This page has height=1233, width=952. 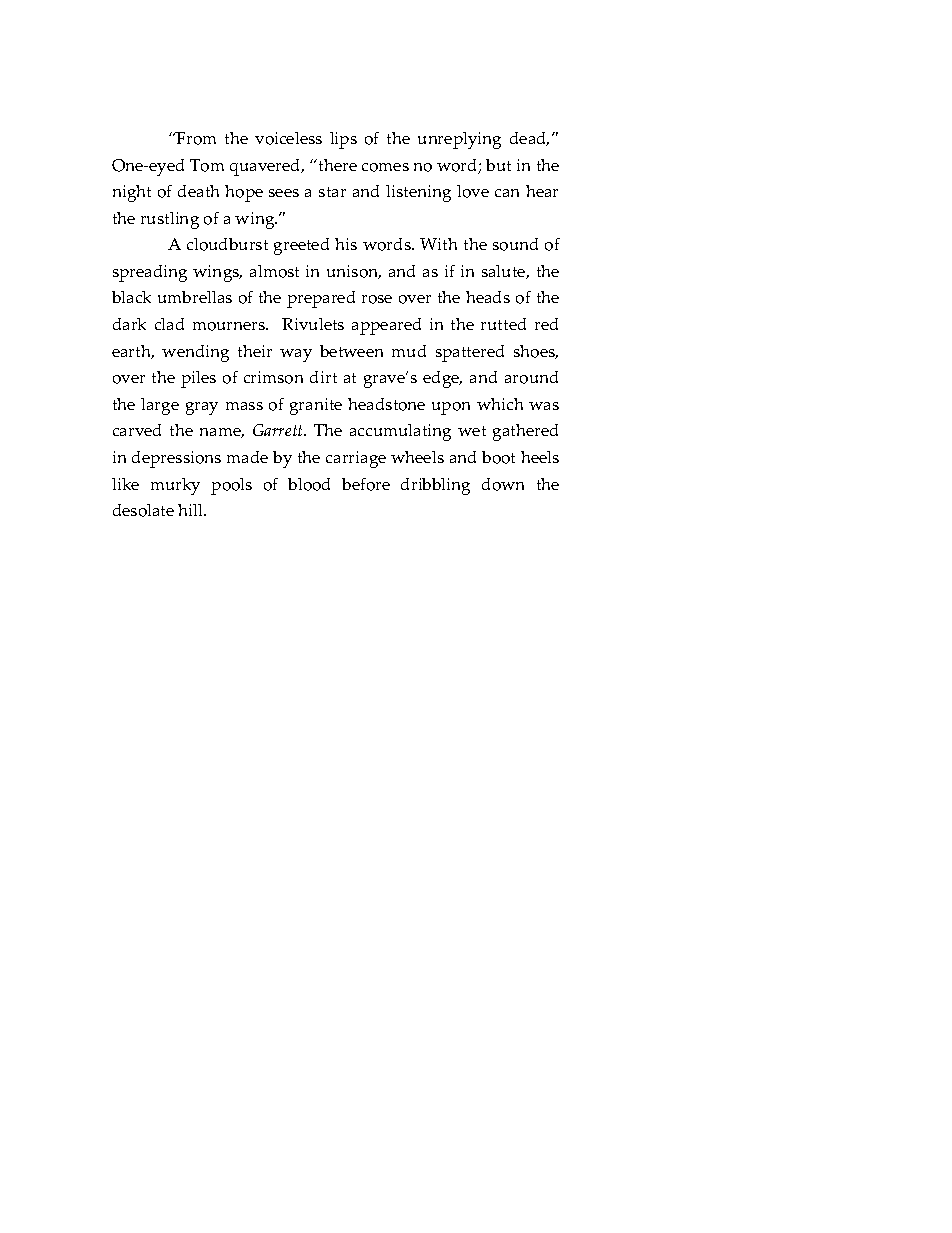 I want to click on clad, so click(x=169, y=324).
